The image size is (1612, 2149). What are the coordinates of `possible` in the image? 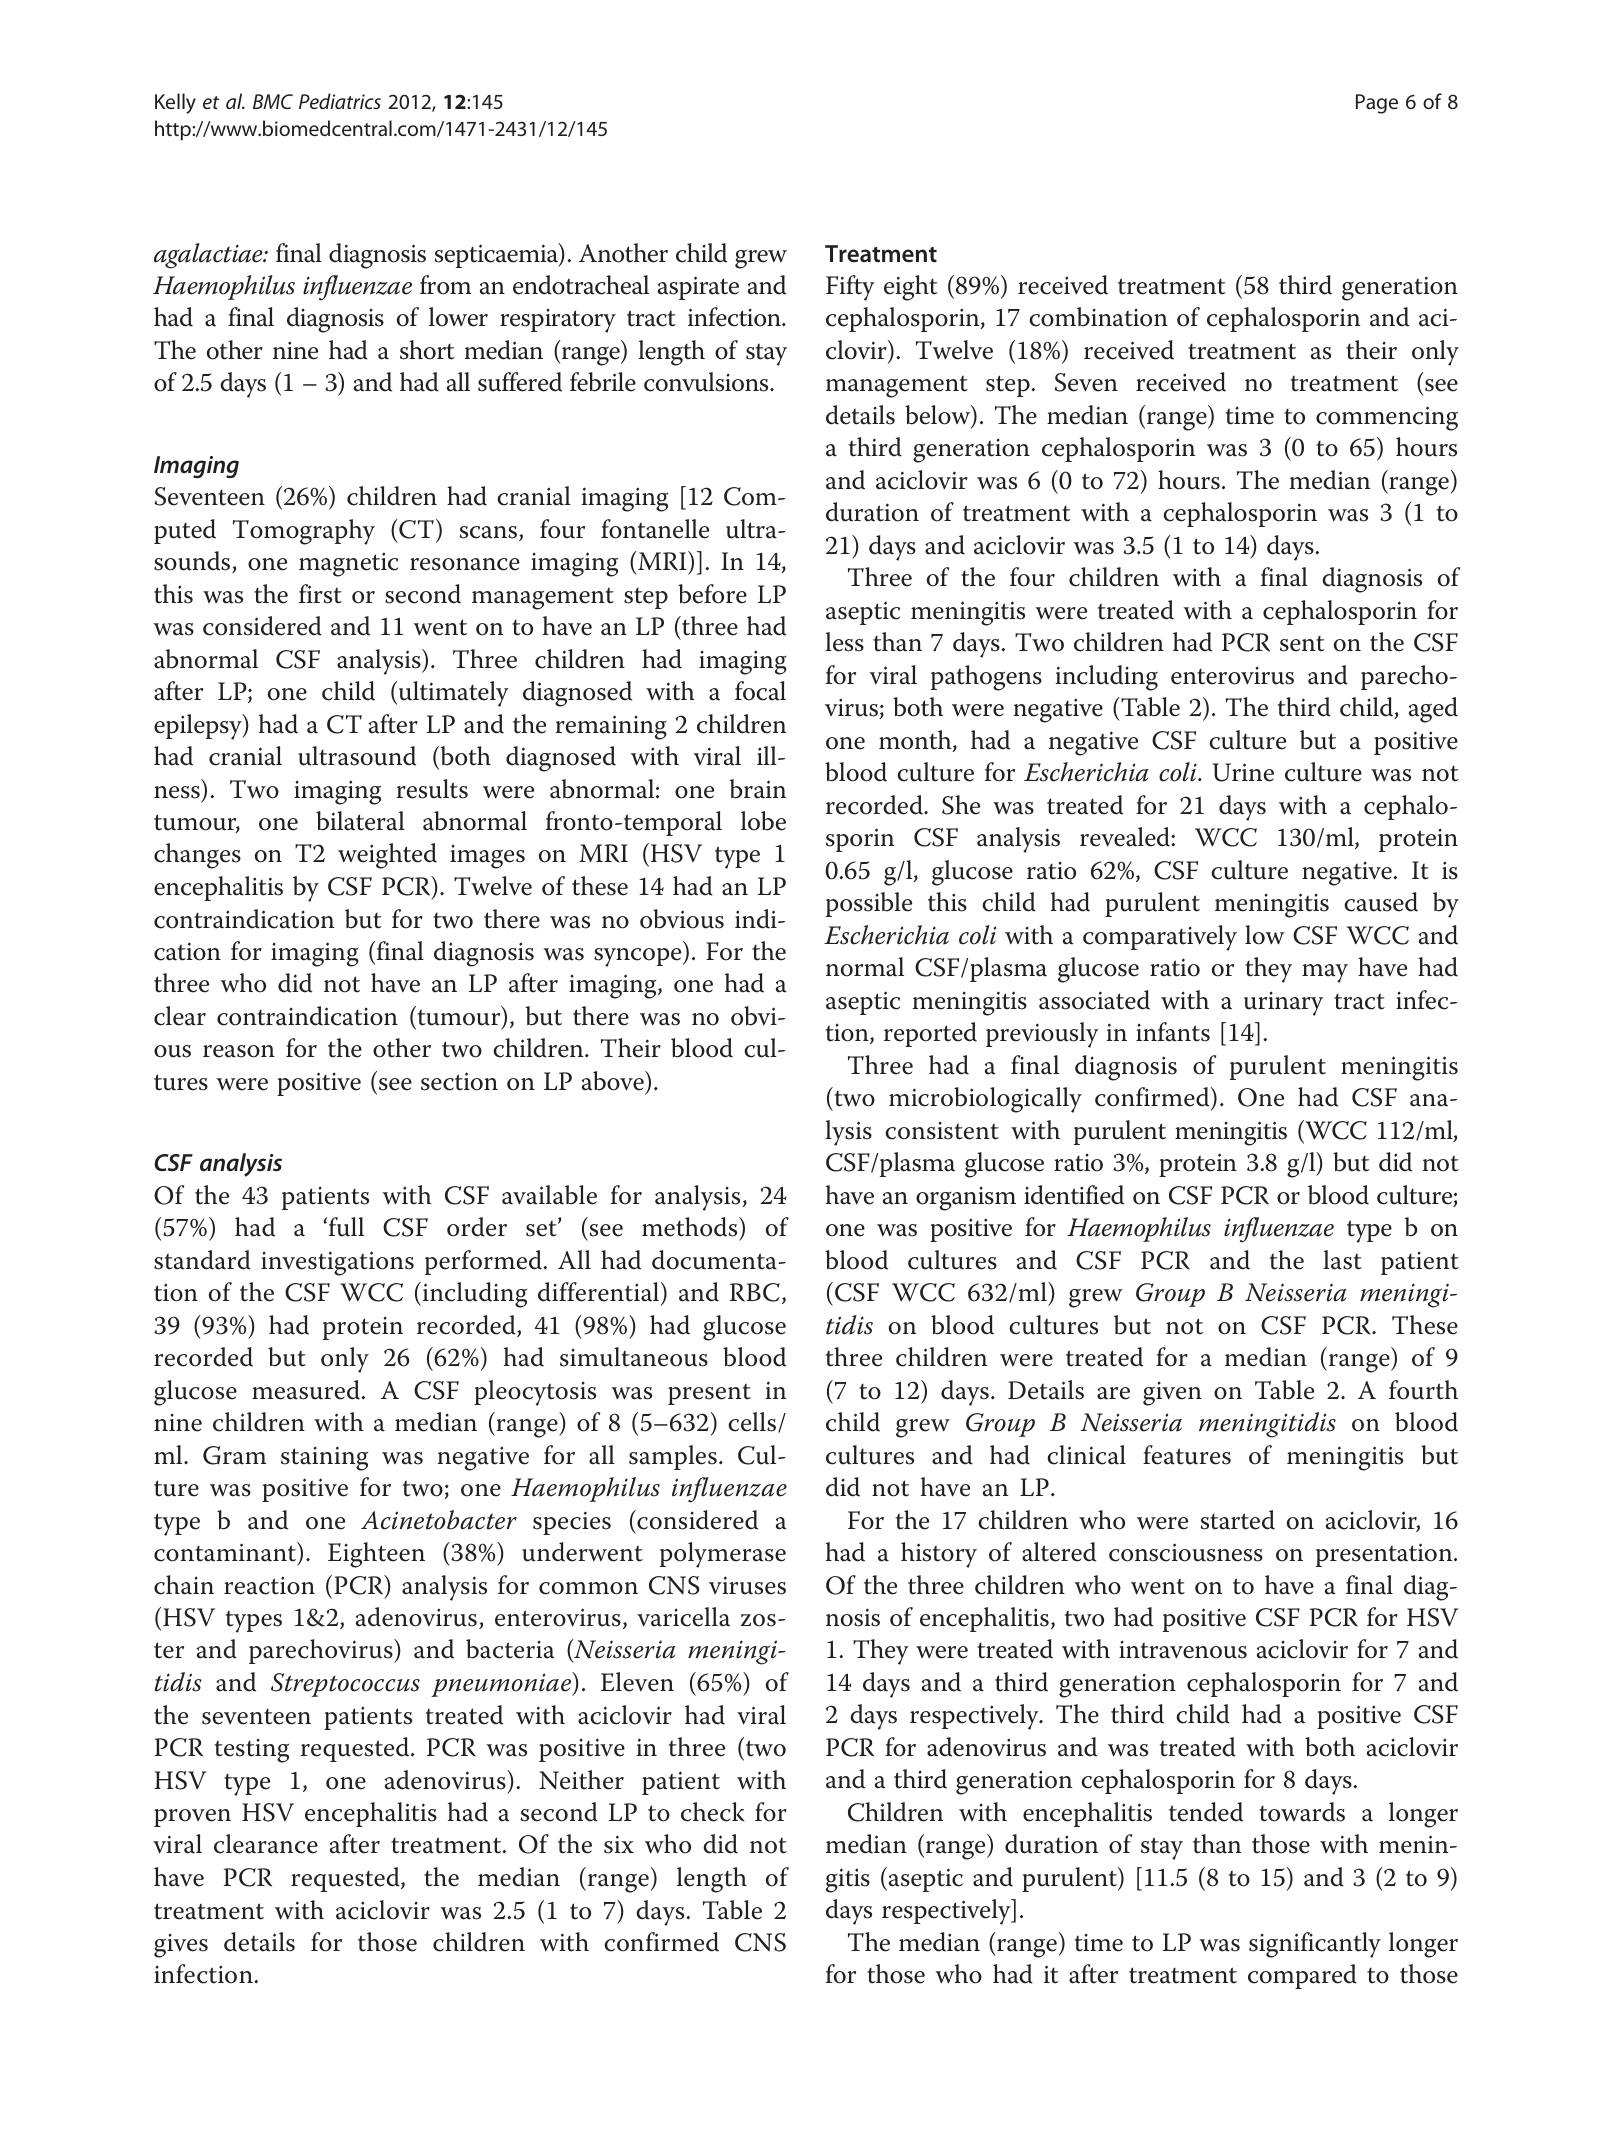 It's located at (869, 904).
